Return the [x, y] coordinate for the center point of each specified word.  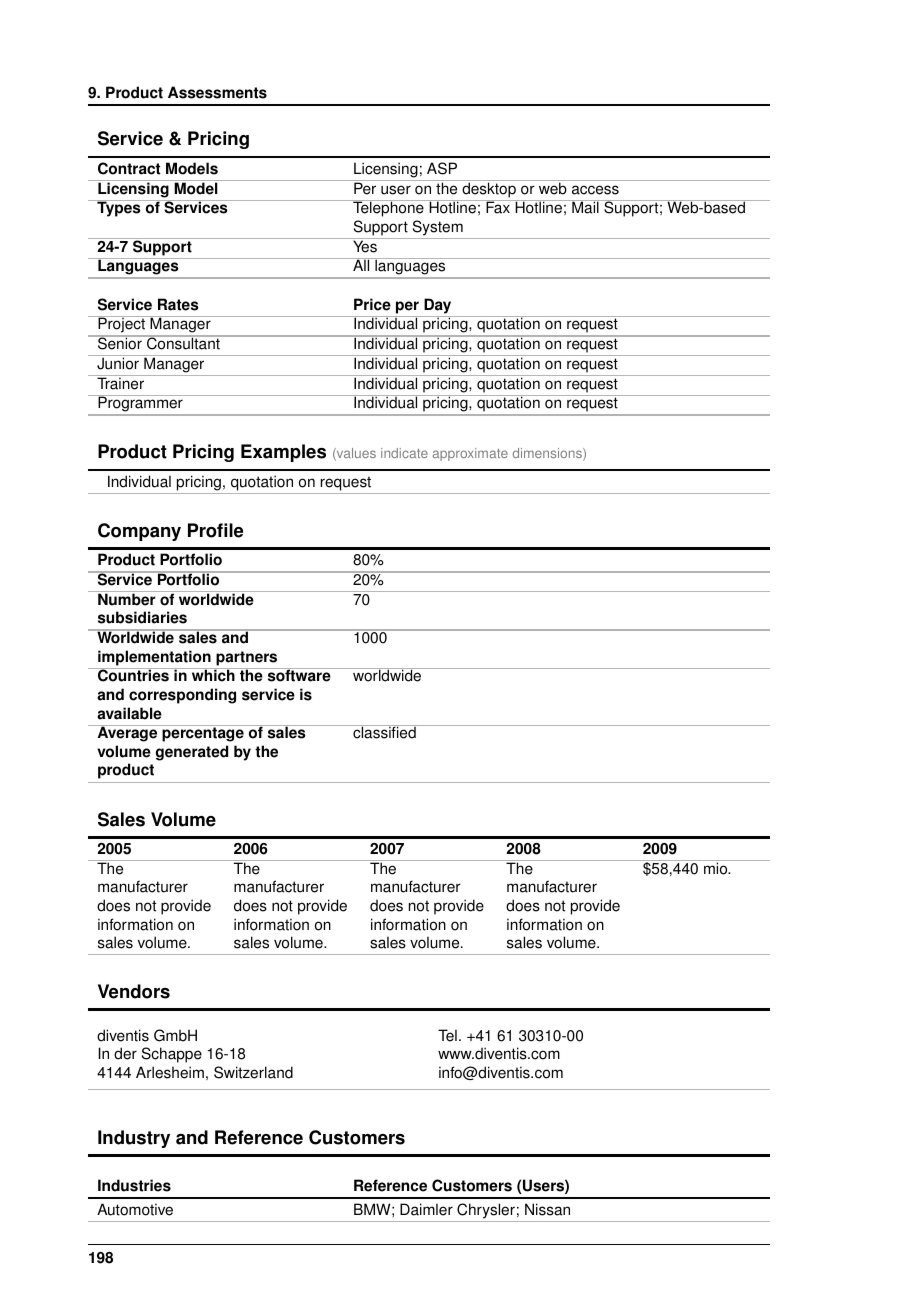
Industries [134, 1185]
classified [384, 732]
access [595, 190]
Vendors [134, 991]
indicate [404, 453]
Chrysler [486, 1211]
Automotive [135, 1209]
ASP [442, 168]
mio [717, 868]
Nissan [547, 1209]
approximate [470, 454]
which [213, 675]
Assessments [217, 92]
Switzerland [253, 1072]
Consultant [183, 343]
